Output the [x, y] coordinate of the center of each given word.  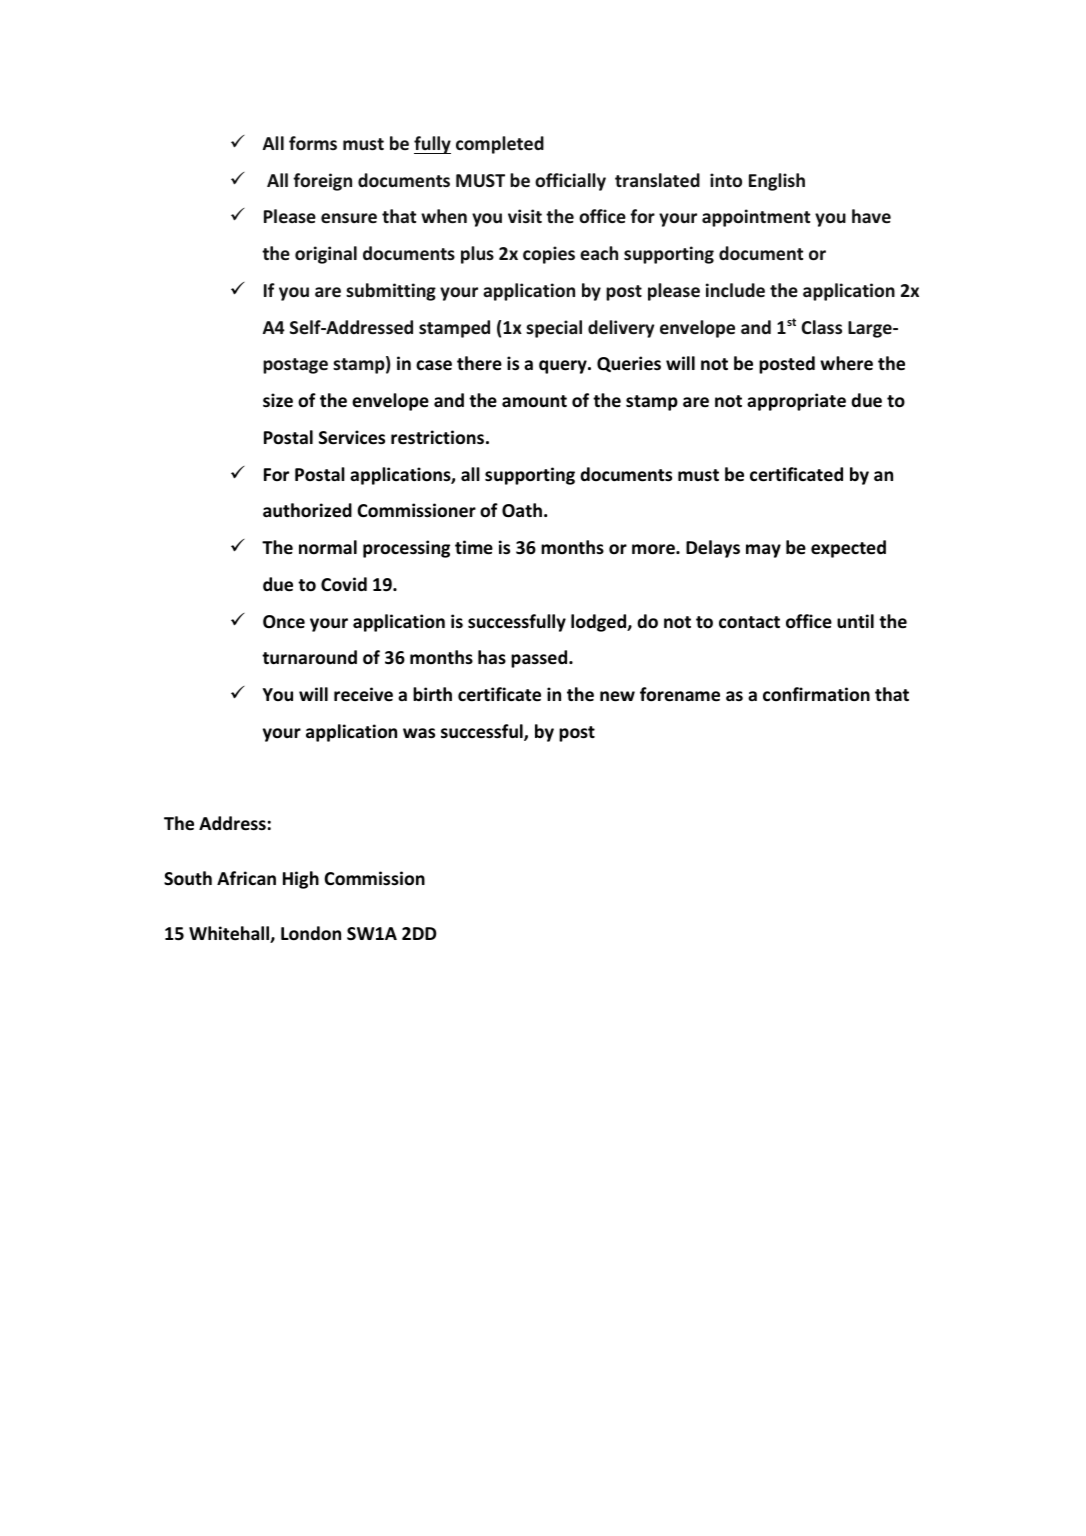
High [301, 880]
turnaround [309, 657]
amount [534, 401]
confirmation [816, 694]
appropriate [796, 402]
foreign [322, 182]
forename [680, 694]
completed [500, 145]
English [777, 182]
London [311, 933]
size [278, 400]
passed [540, 659]
